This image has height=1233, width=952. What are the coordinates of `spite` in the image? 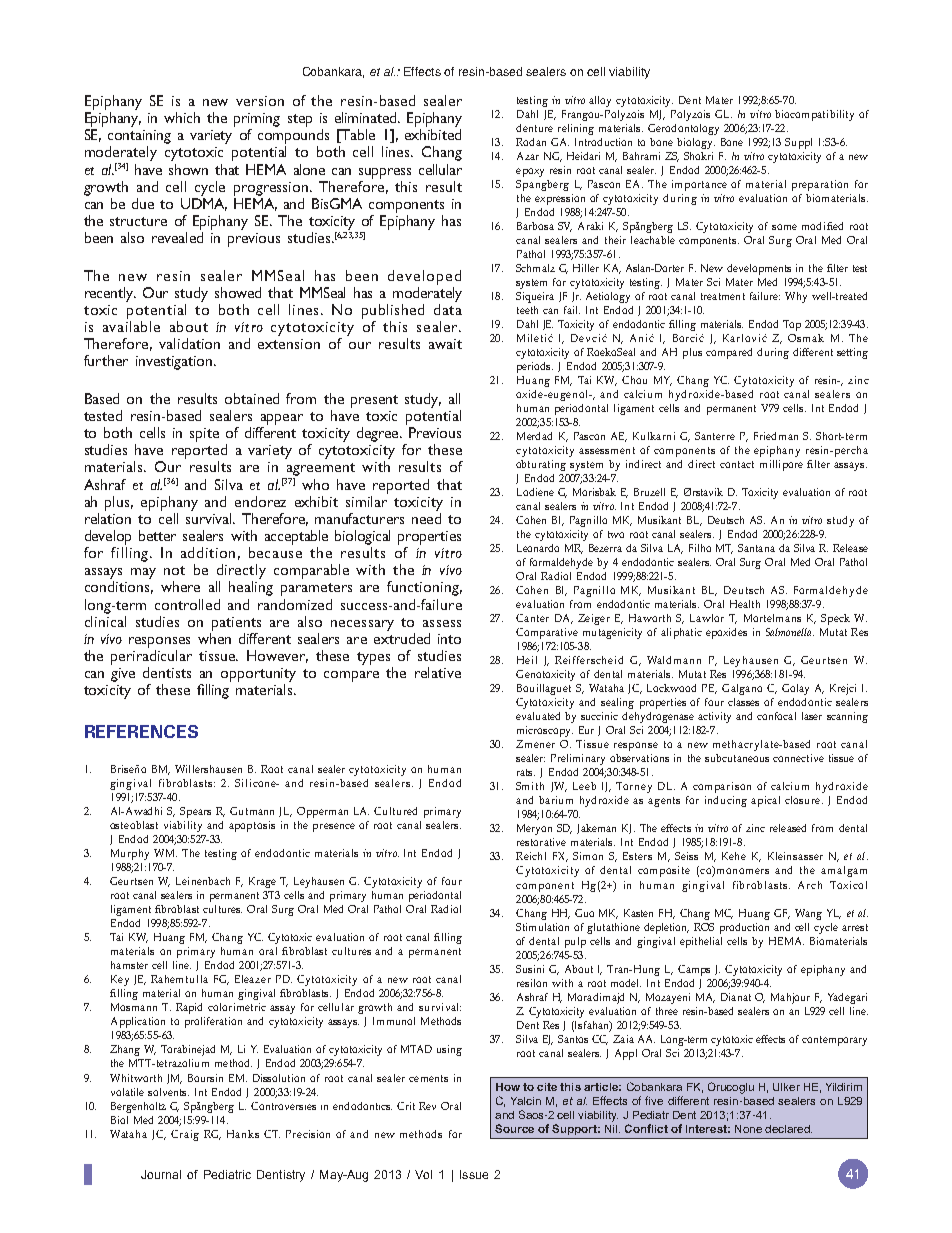 It's located at (204, 435).
